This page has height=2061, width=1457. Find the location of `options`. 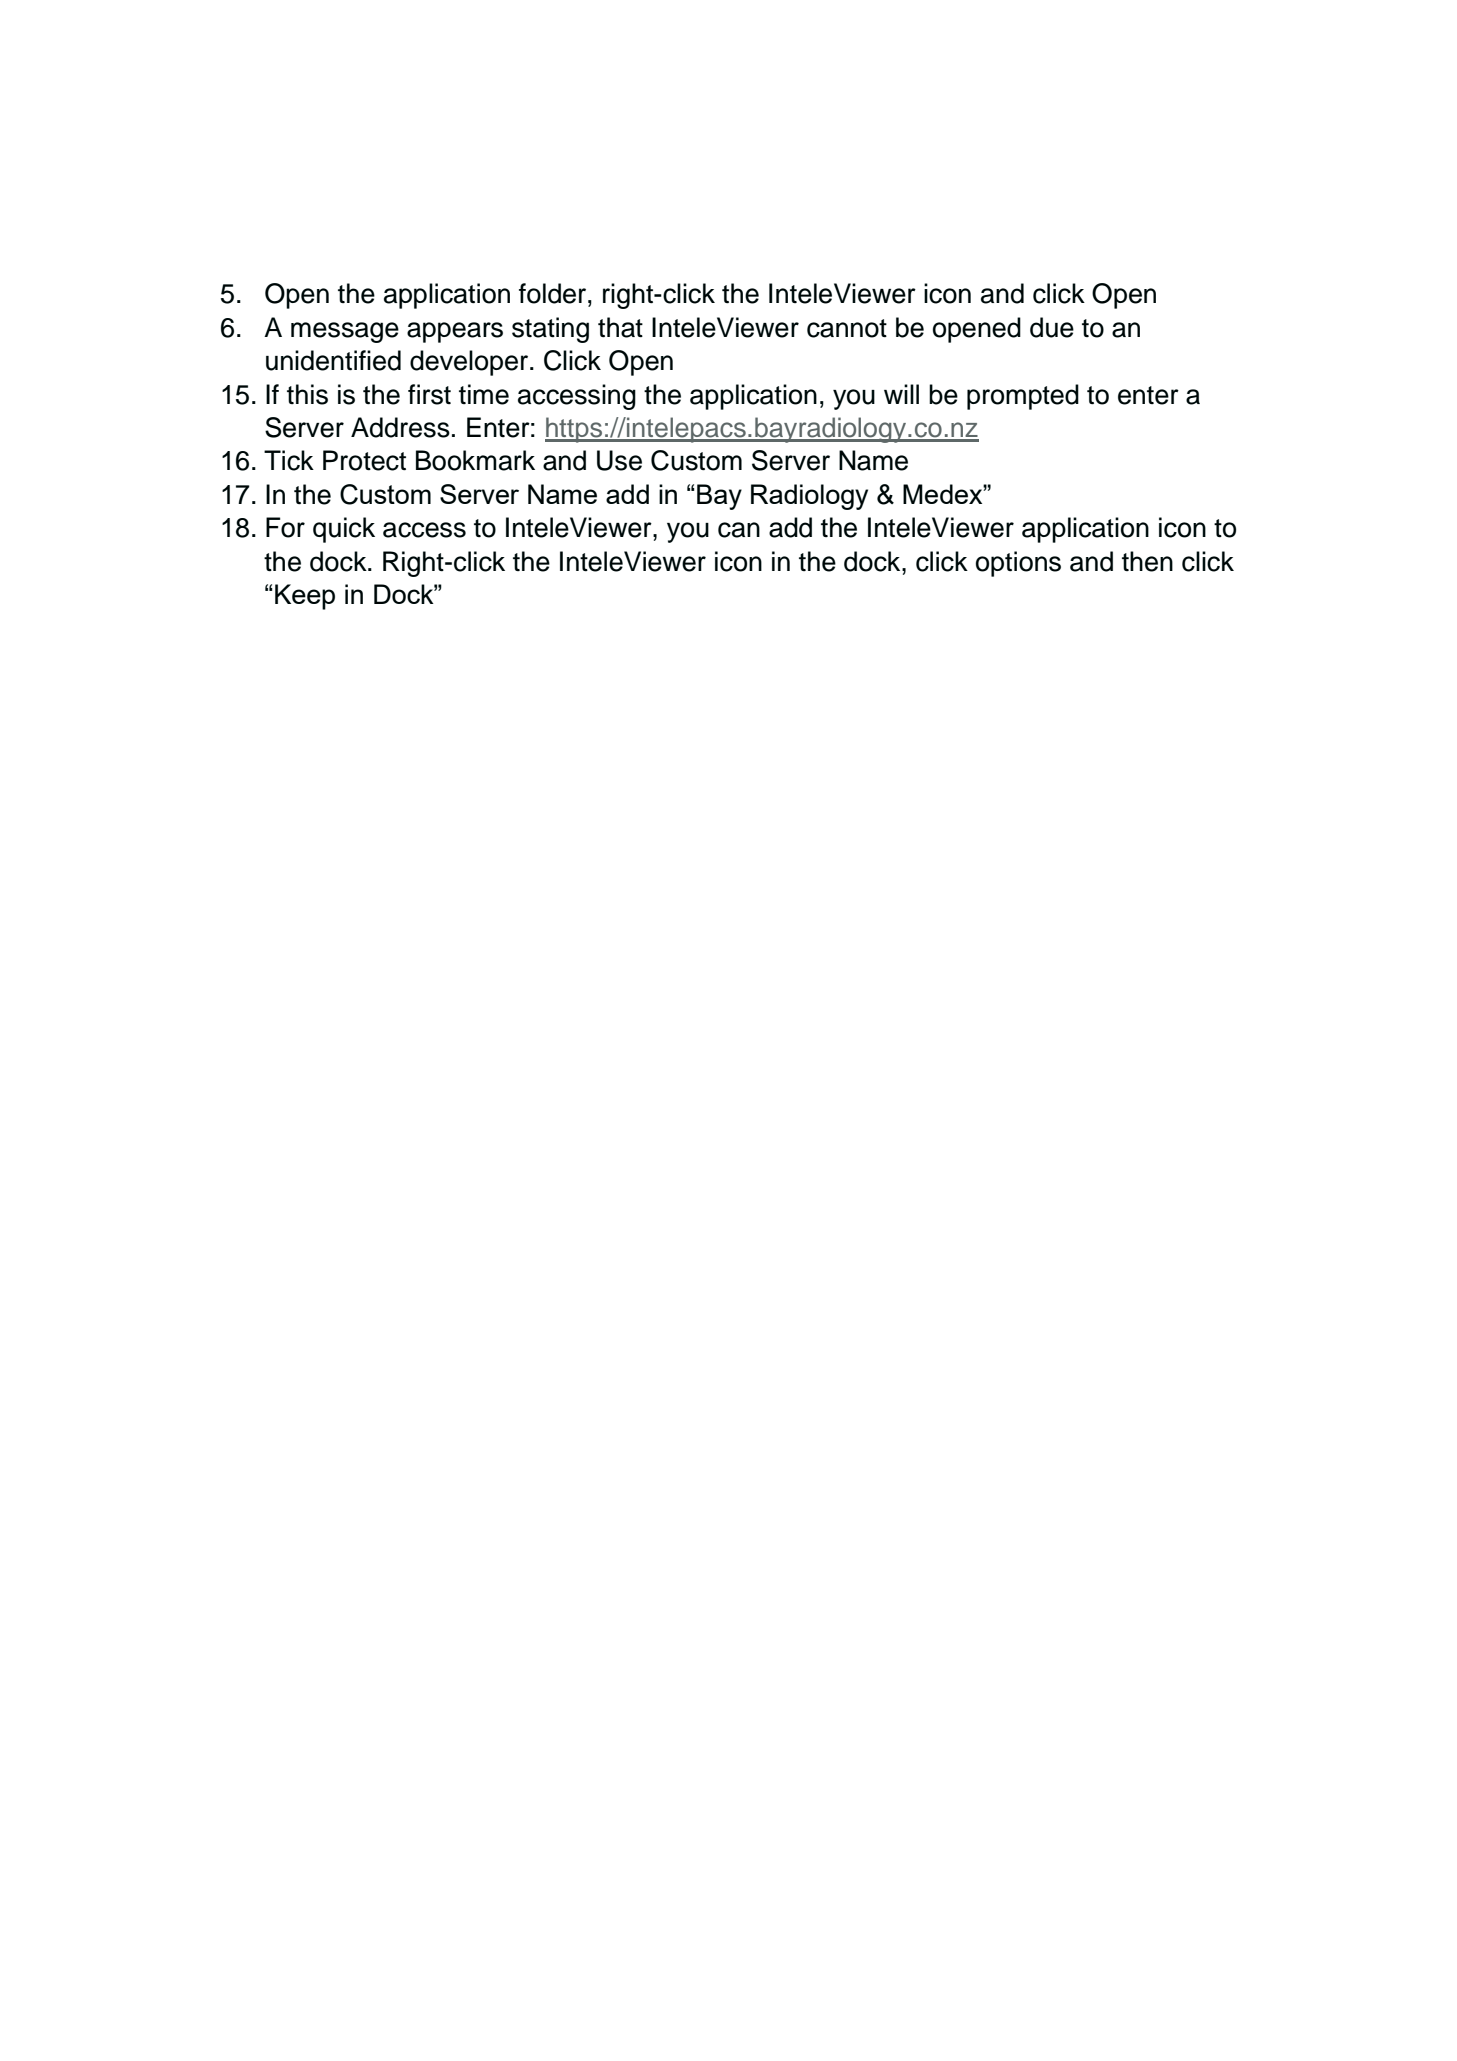

options is located at coordinates (1018, 564).
